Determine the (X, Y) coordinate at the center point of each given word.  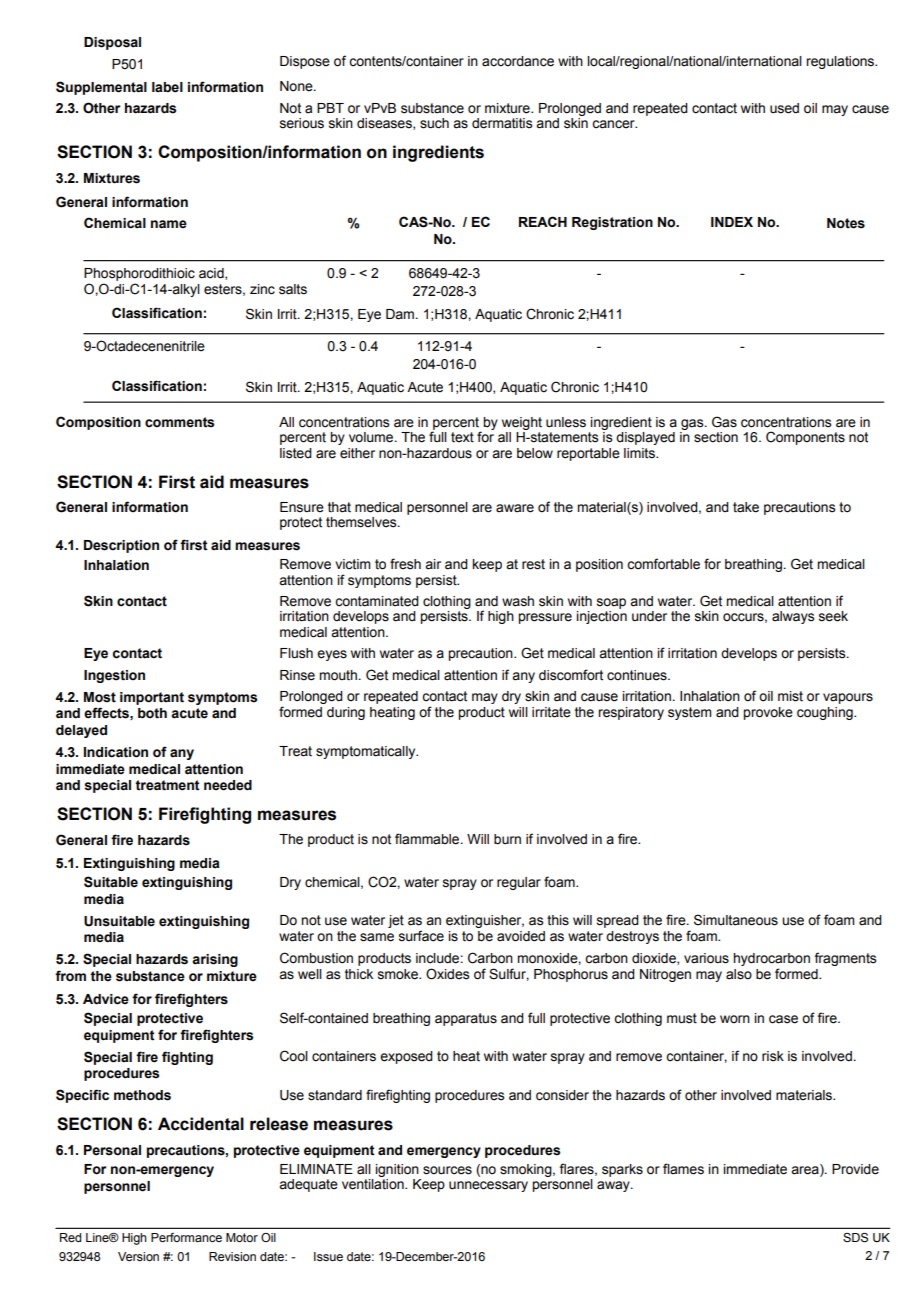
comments (179, 422)
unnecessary (488, 1186)
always (793, 617)
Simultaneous (736, 920)
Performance (186, 1237)
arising (215, 960)
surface (421, 936)
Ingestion (114, 676)
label (167, 87)
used (784, 108)
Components (805, 438)
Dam (401, 314)
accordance (518, 61)
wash (518, 601)
